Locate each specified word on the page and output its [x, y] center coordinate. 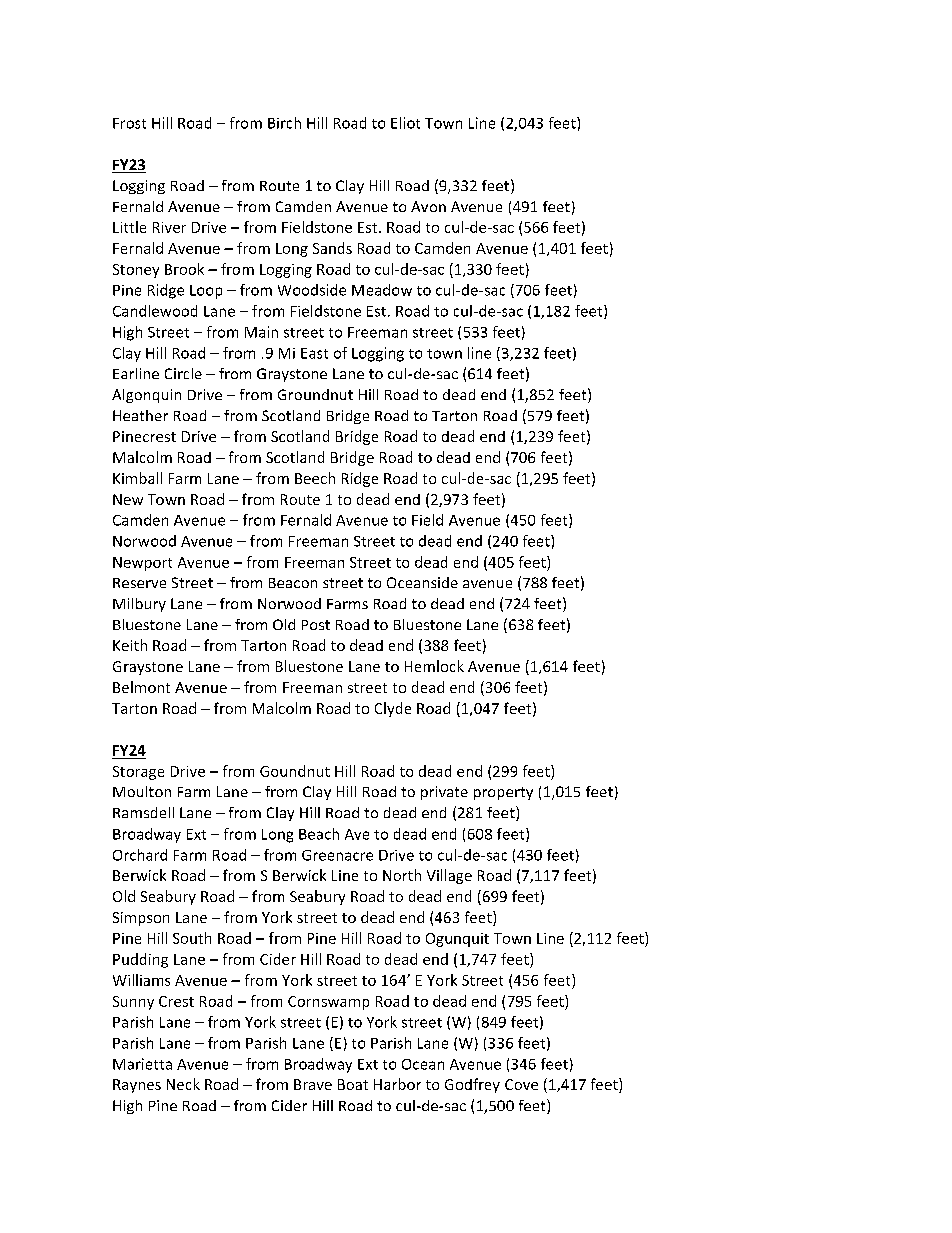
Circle [183, 373]
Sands [332, 248]
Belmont [141, 687]
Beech [315, 478]
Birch [284, 123]
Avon [428, 206]
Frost [129, 123]
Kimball [137, 478]
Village [449, 876]
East [314, 353]
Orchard [140, 855]
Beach [319, 834]
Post [316, 625]
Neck [183, 1084]
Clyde [393, 709]
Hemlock [434, 666]
